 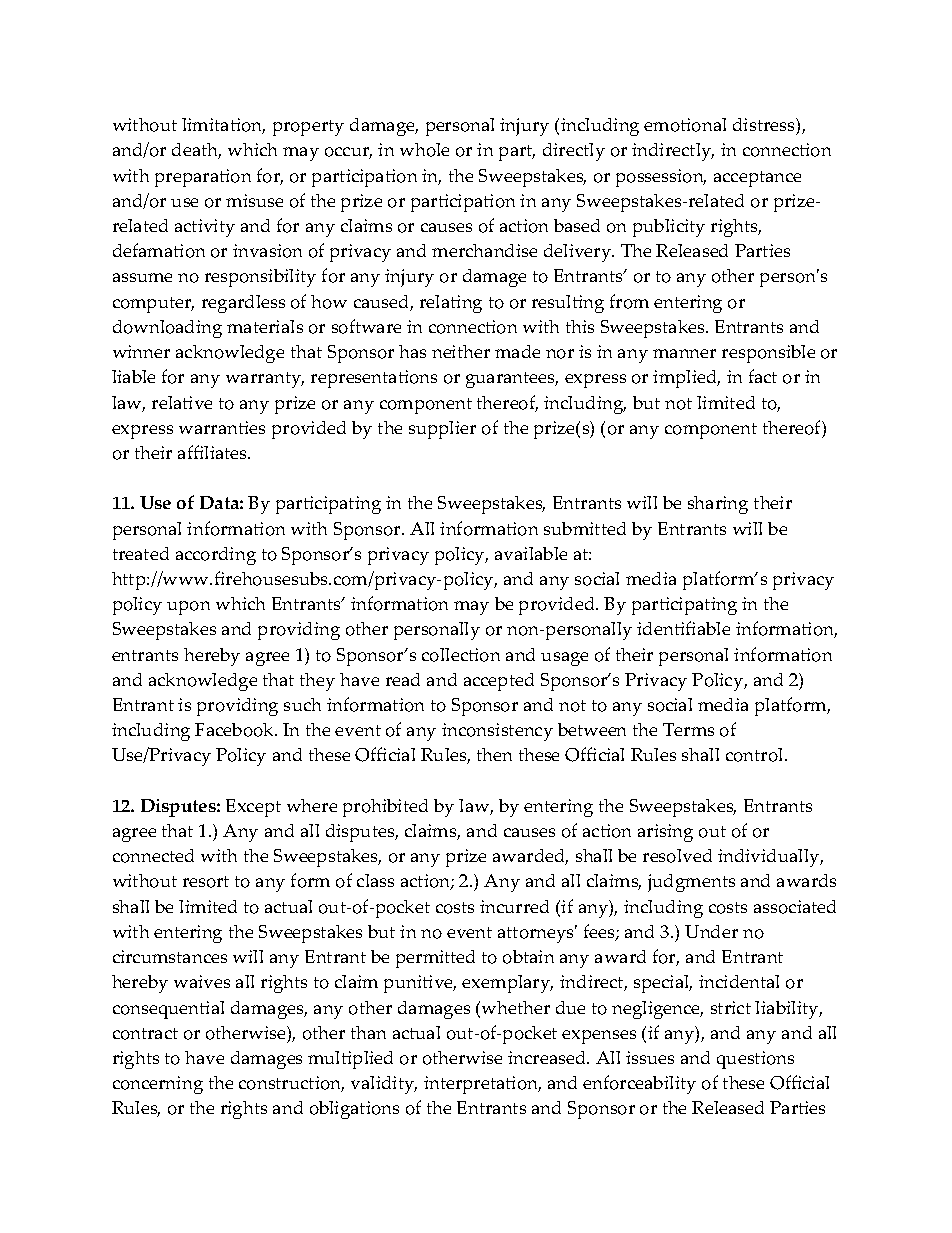 What do you see at coordinates (182, 402) in the page?
I see `relative` at bounding box center [182, 402].
